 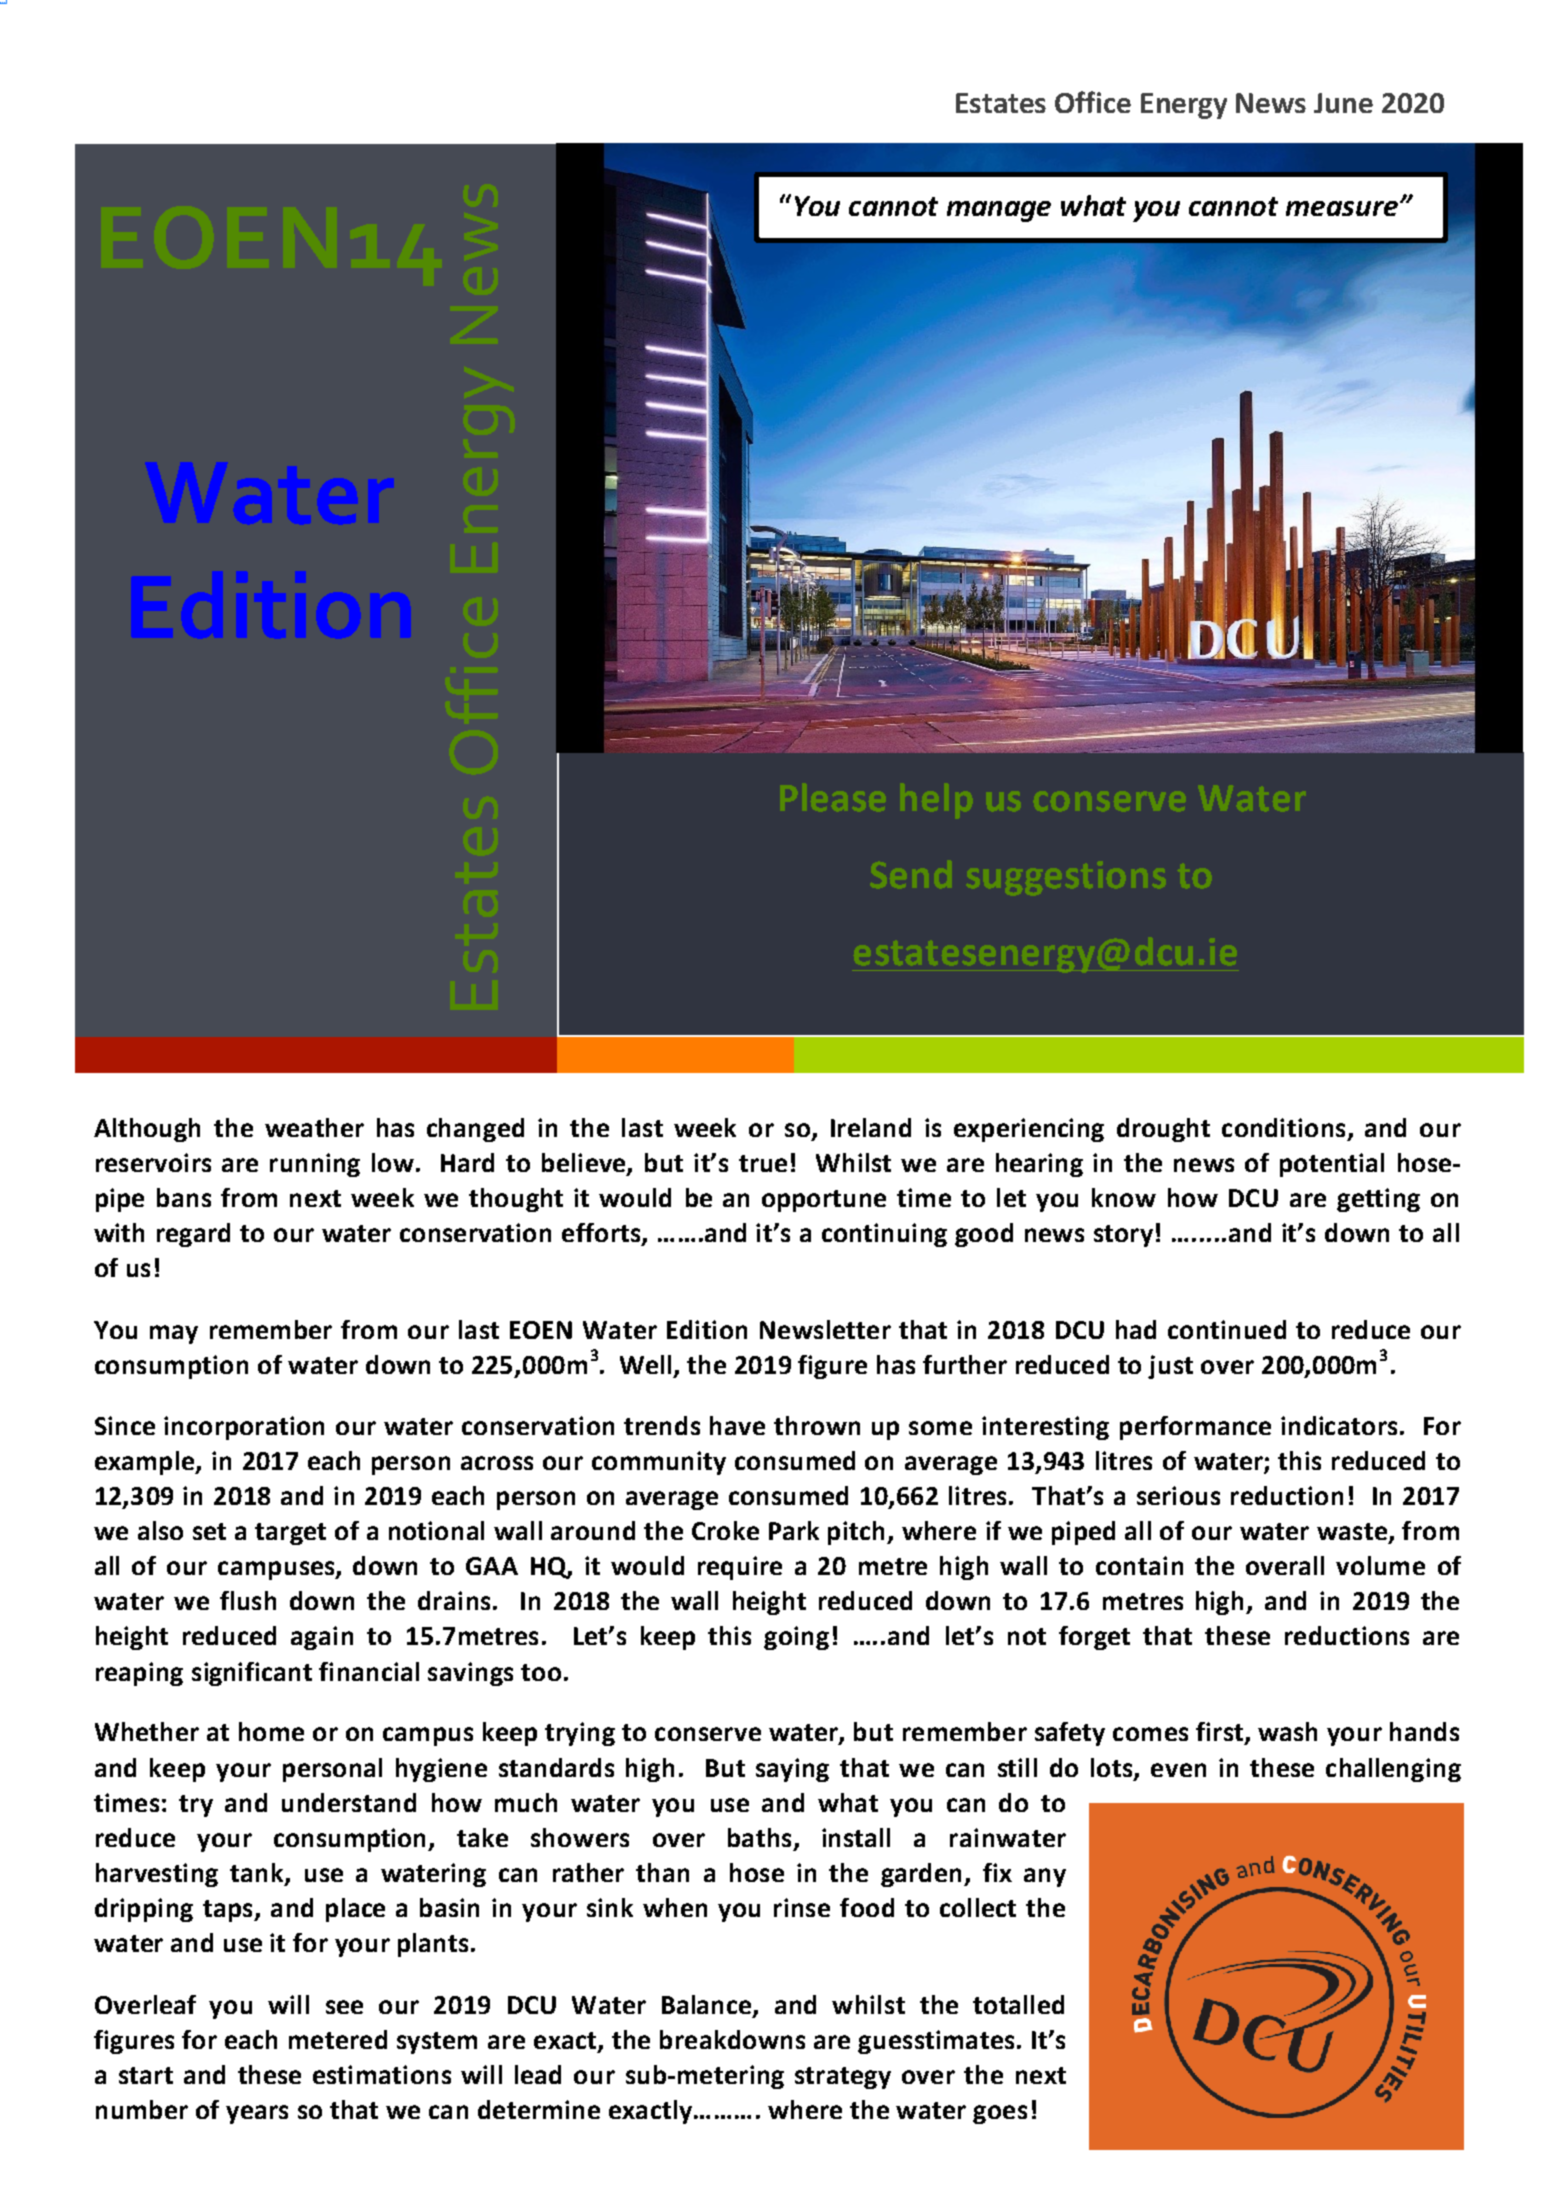 What do you see at coordinates (740, 1568) in the screenshot?
I see `require` at bounding box center [740, 1568].
